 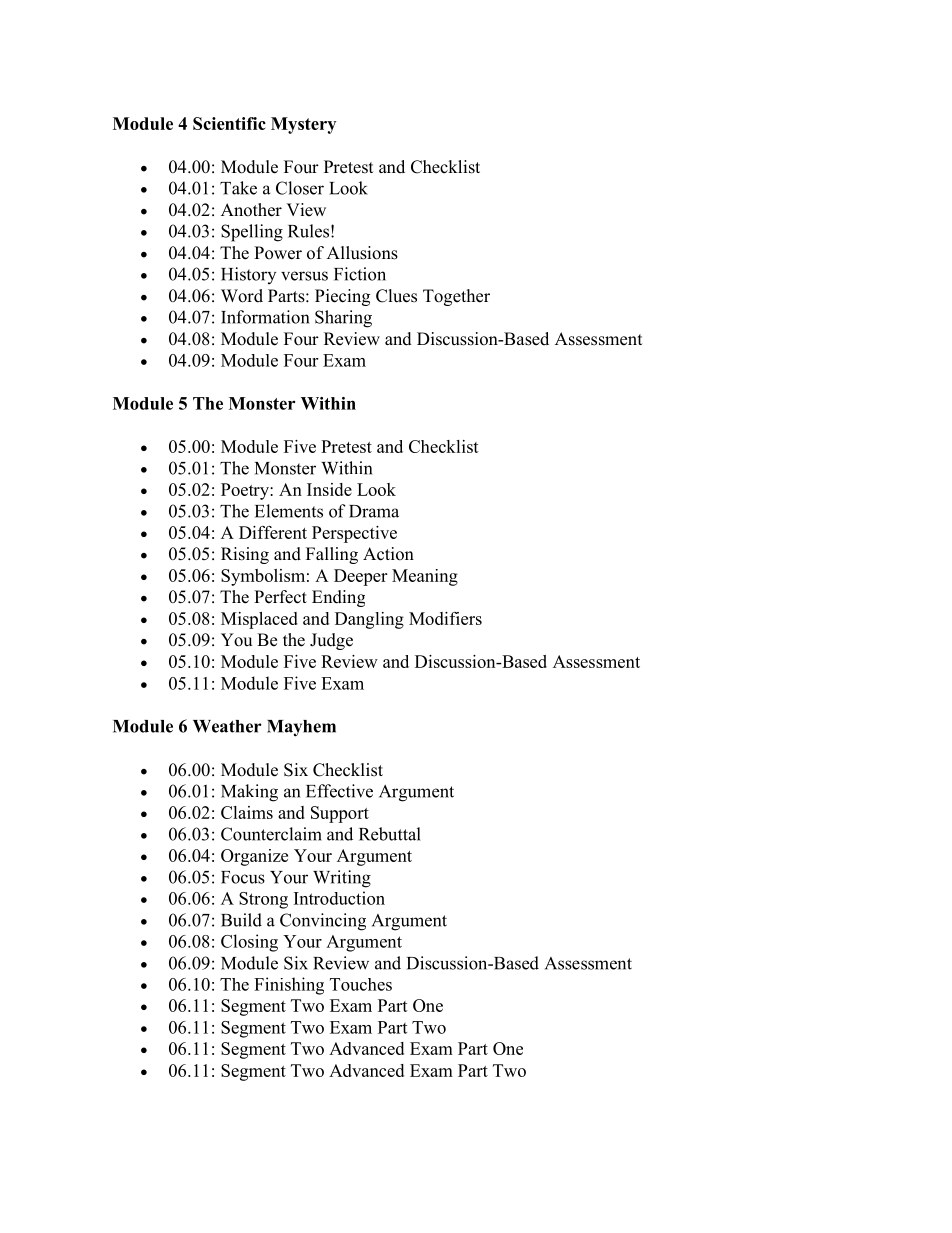 I want to click on Modifiers, so click(x=445, y=618).
